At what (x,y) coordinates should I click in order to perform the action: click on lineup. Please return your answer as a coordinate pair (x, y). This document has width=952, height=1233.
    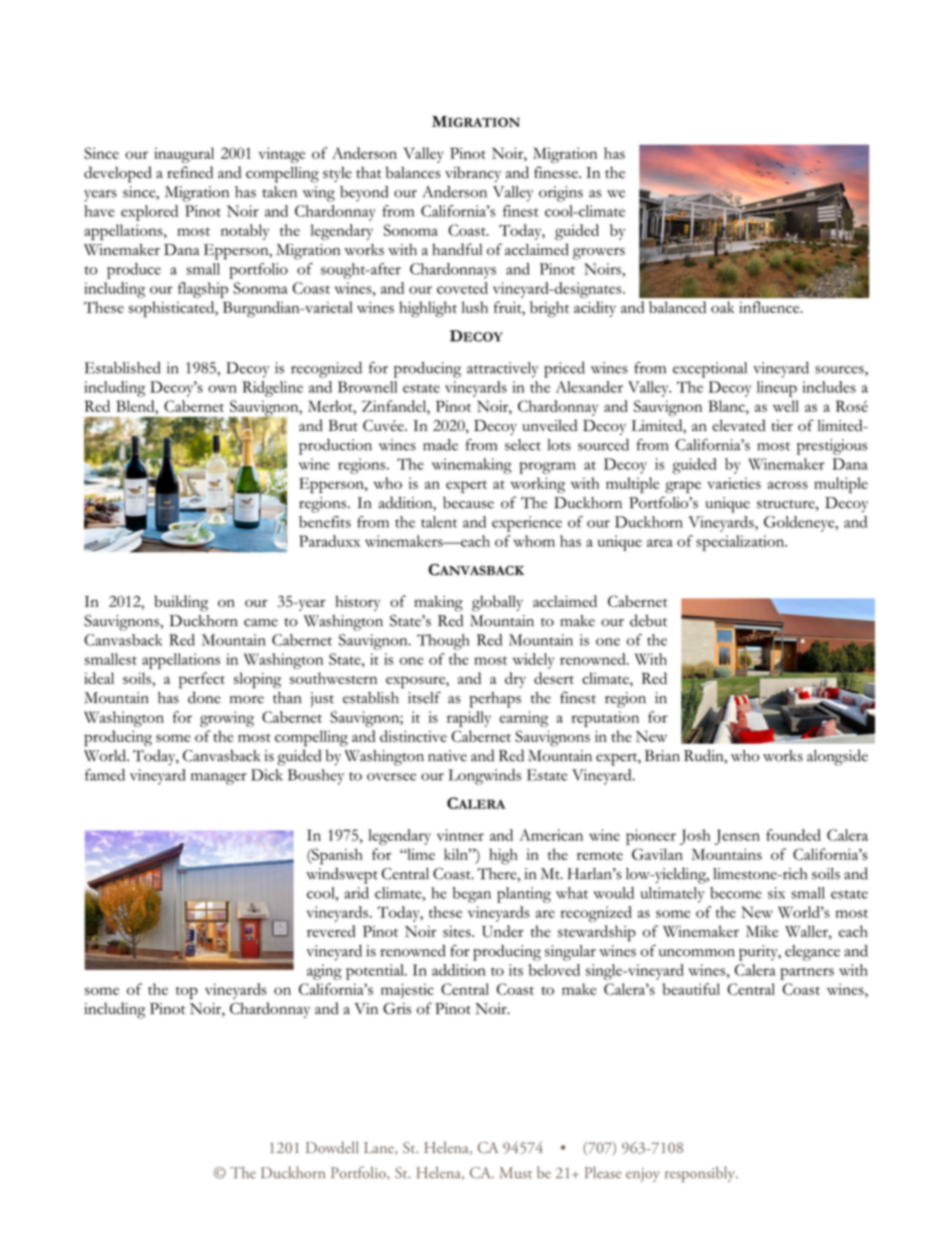
    Looking at the image, I should click on (777, 389).
